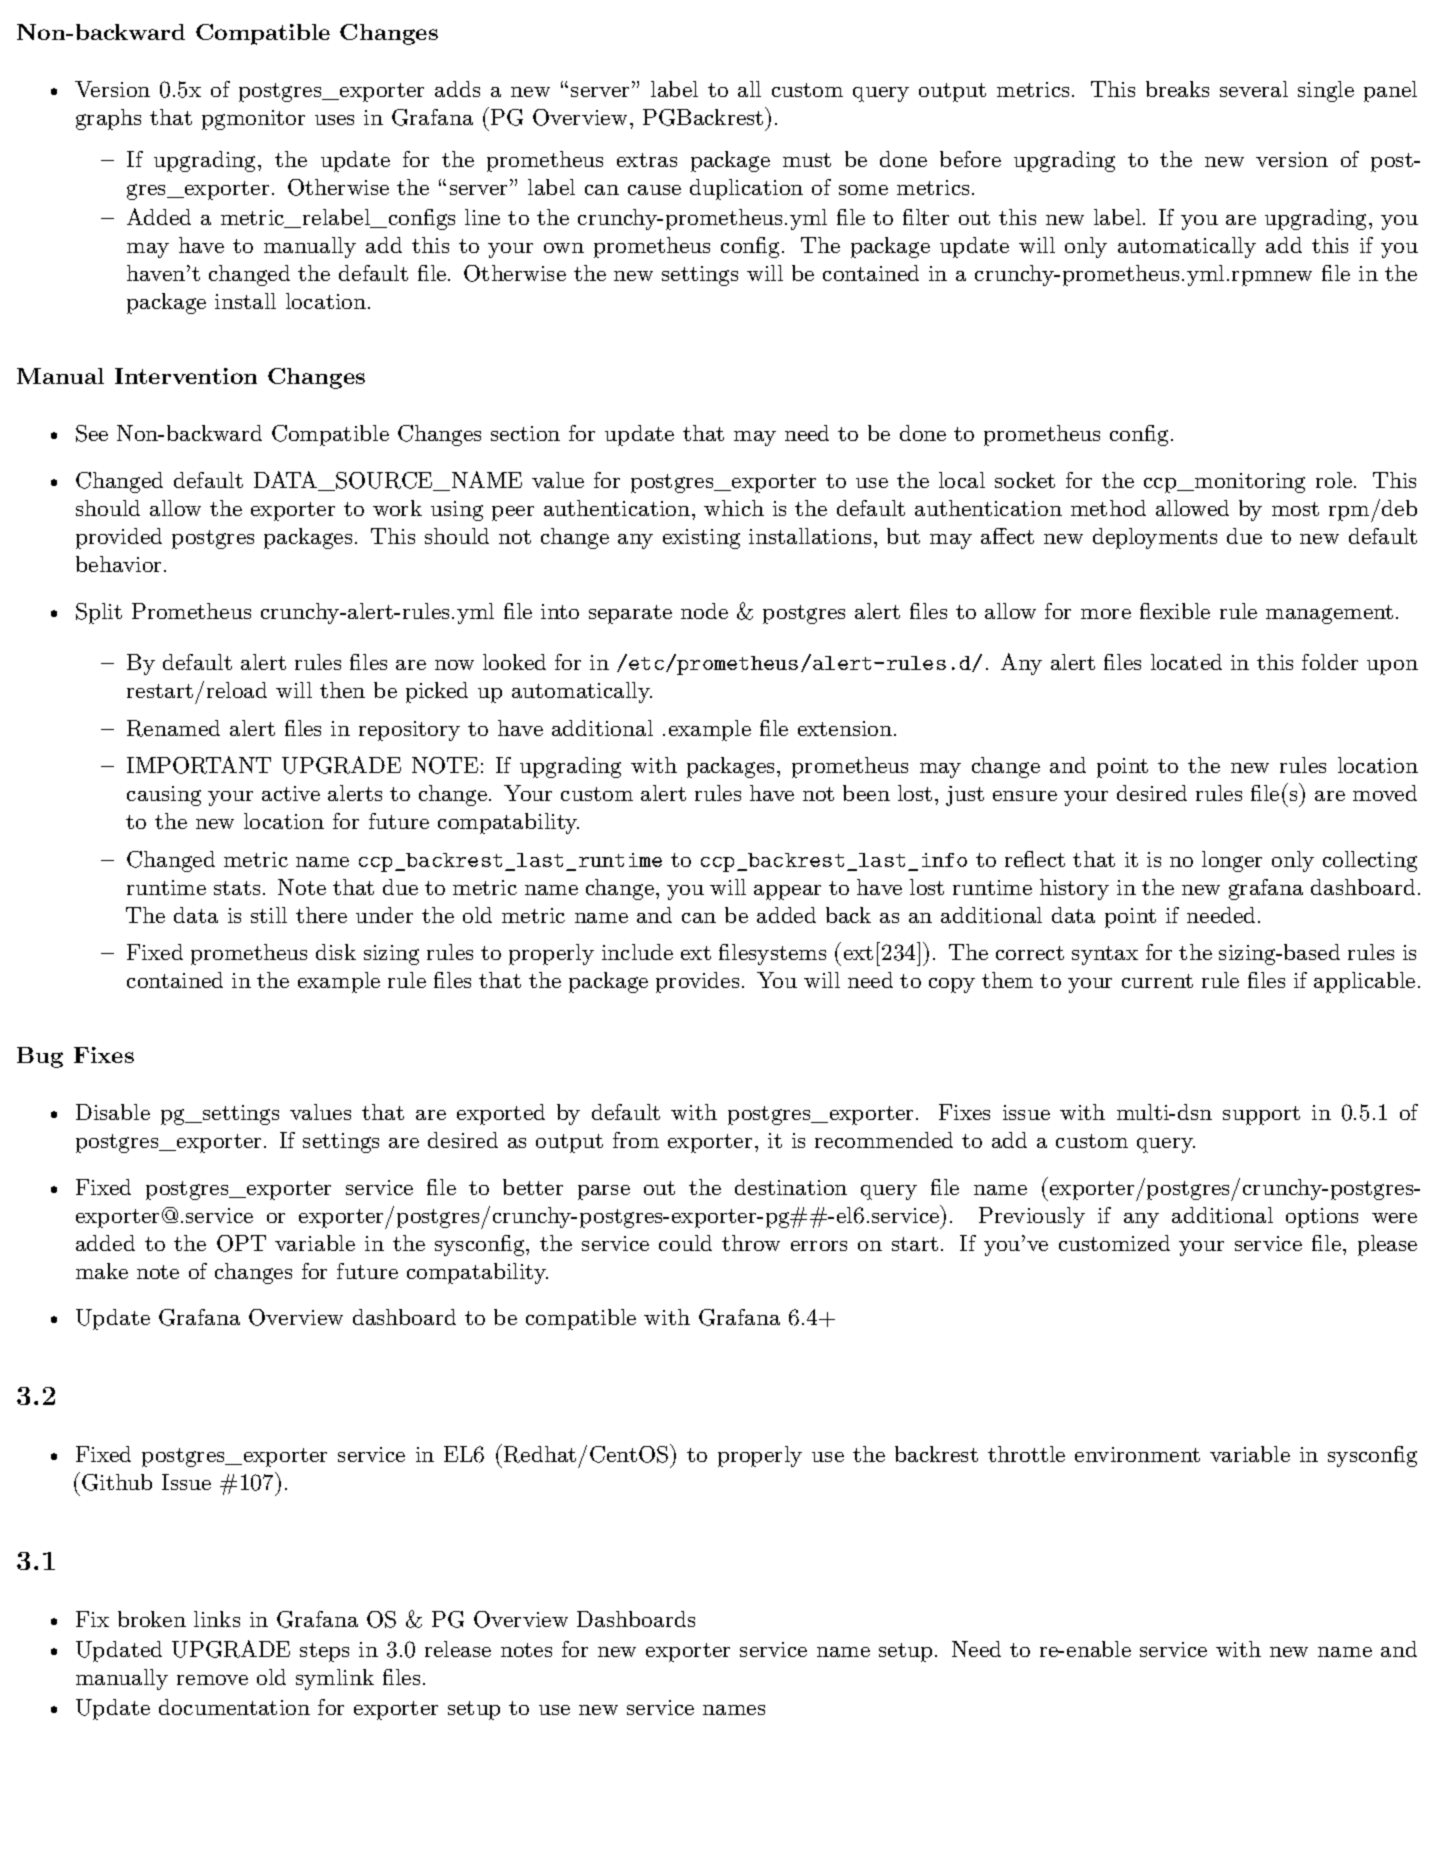  What do you see at coordinates (1232, 861) in the screenshot?
I see `longer` at bounding box center [1232, 861].
